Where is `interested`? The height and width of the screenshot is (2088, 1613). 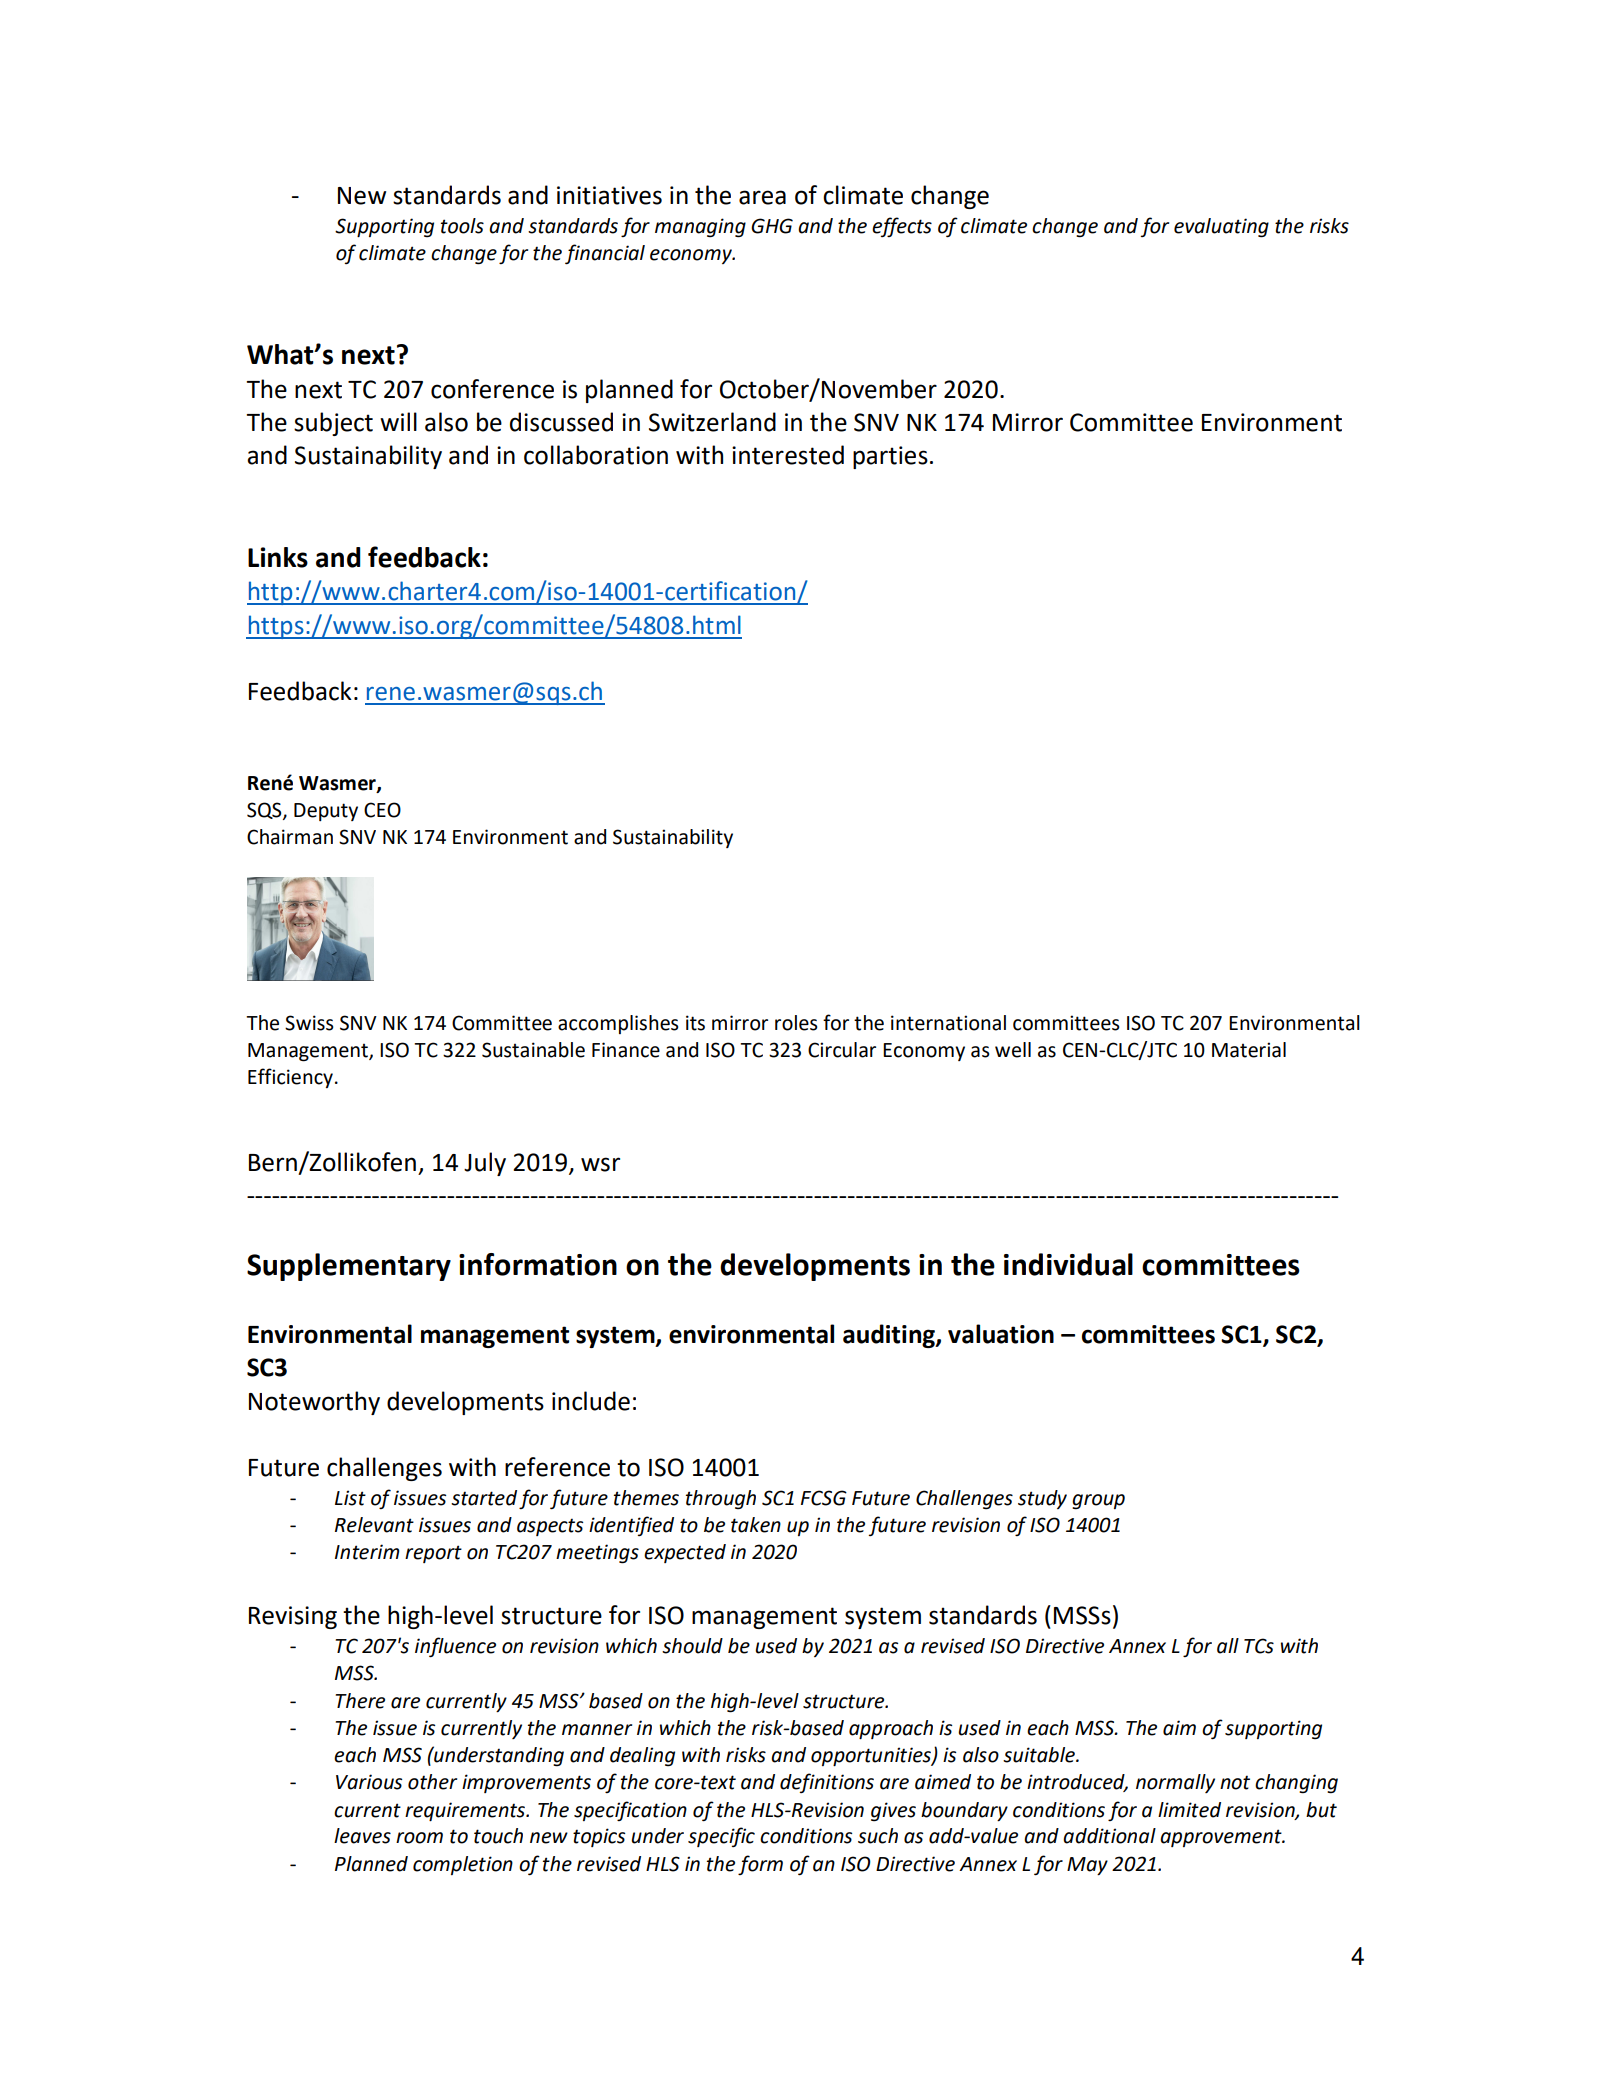 interested is located at coordinates (788, 455).
